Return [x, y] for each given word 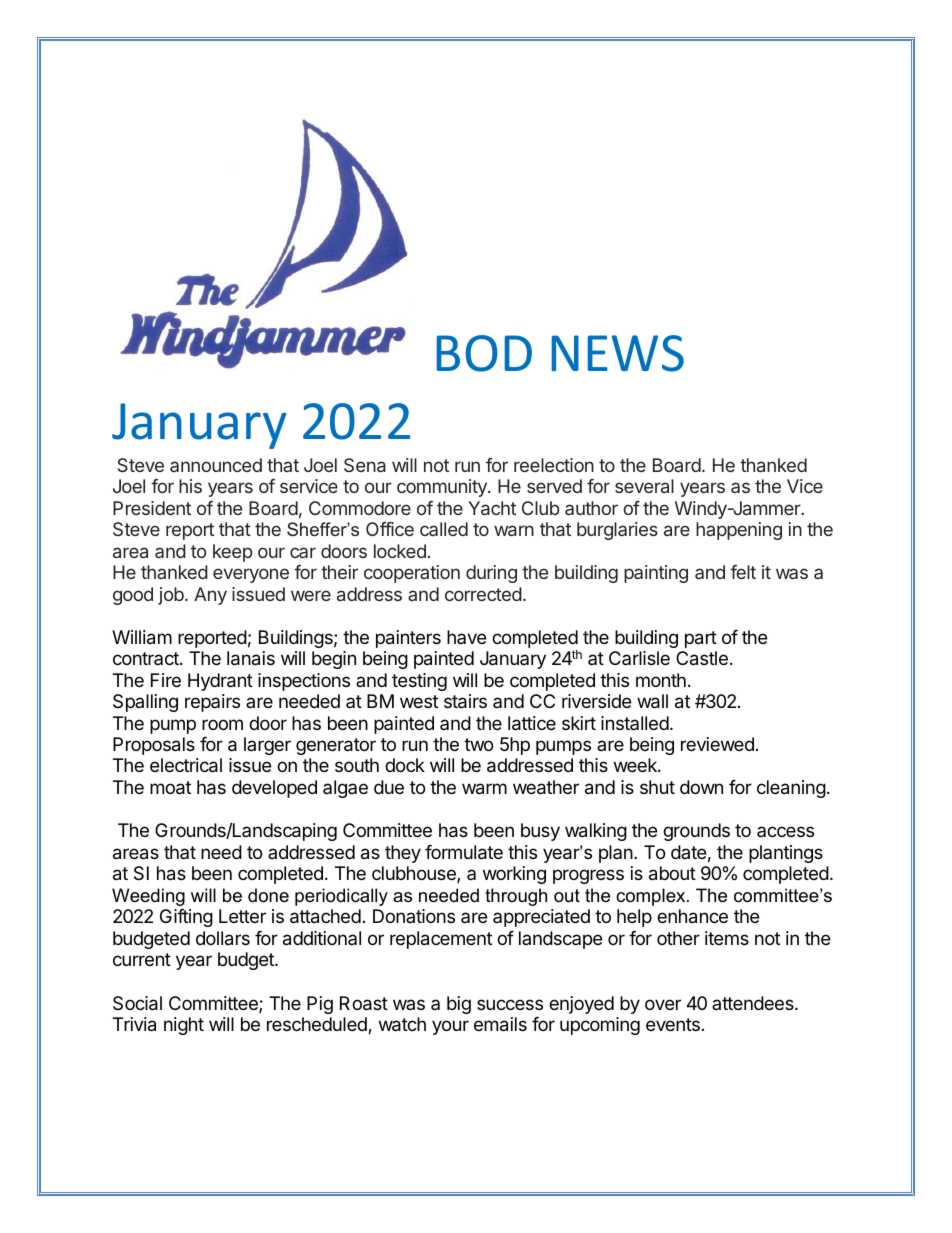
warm [484, 789]
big [459, 1005]
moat [170, 788]
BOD [484, 353]
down [701, 787]
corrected [483, 594]
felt [743, 572]
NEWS [618, 353]
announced [216, 465]
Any [210, 596]
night [184, 1026]
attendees [754, 1003]
